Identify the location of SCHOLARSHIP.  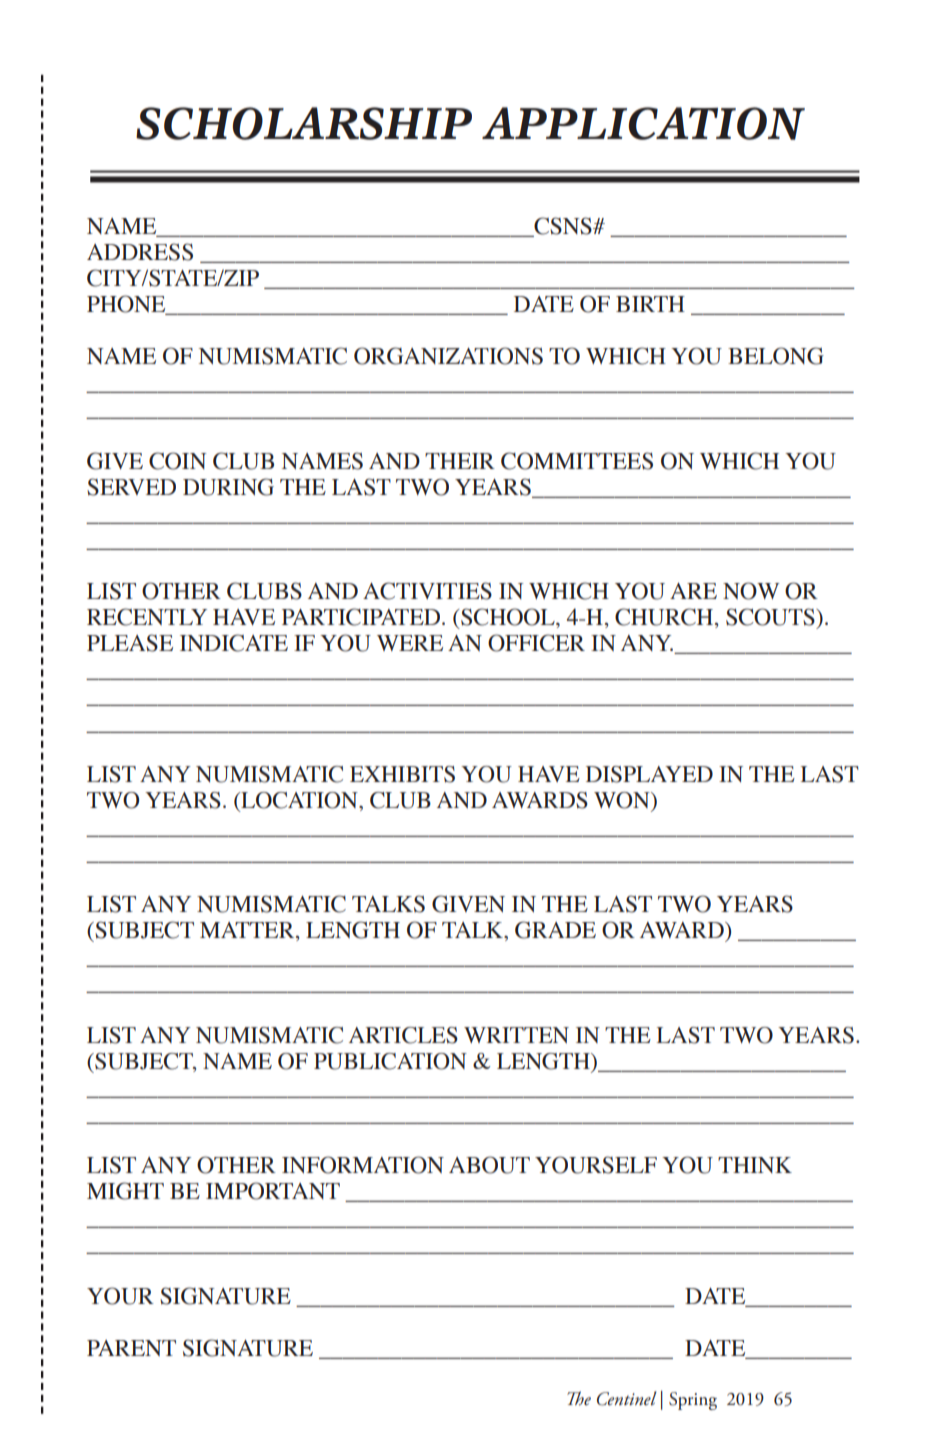
(304, 123).
